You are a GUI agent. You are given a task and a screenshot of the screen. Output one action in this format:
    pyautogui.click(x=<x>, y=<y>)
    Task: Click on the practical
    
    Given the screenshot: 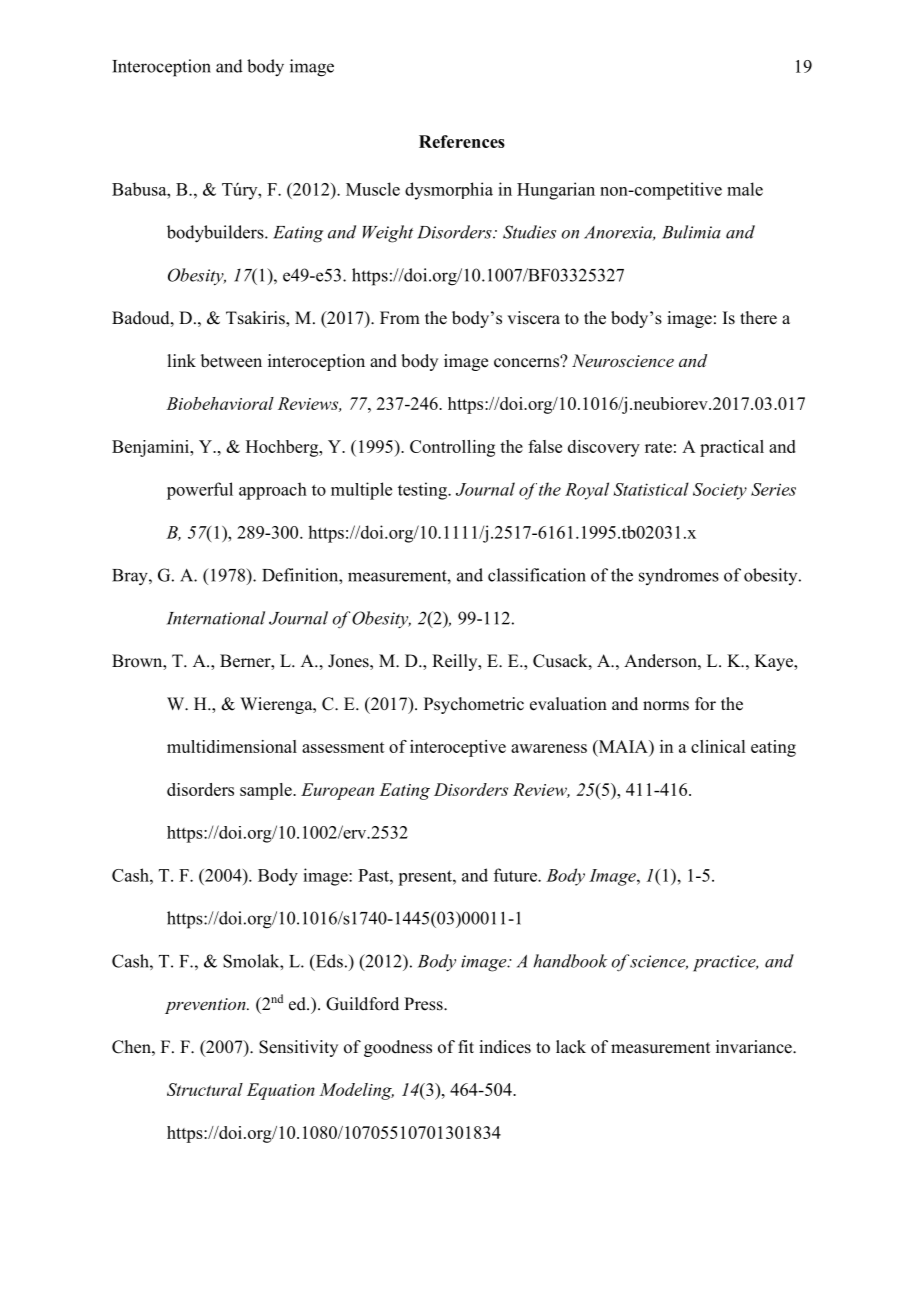 What is the action you would take?
    pyautogui.click(x=732, y=448)
